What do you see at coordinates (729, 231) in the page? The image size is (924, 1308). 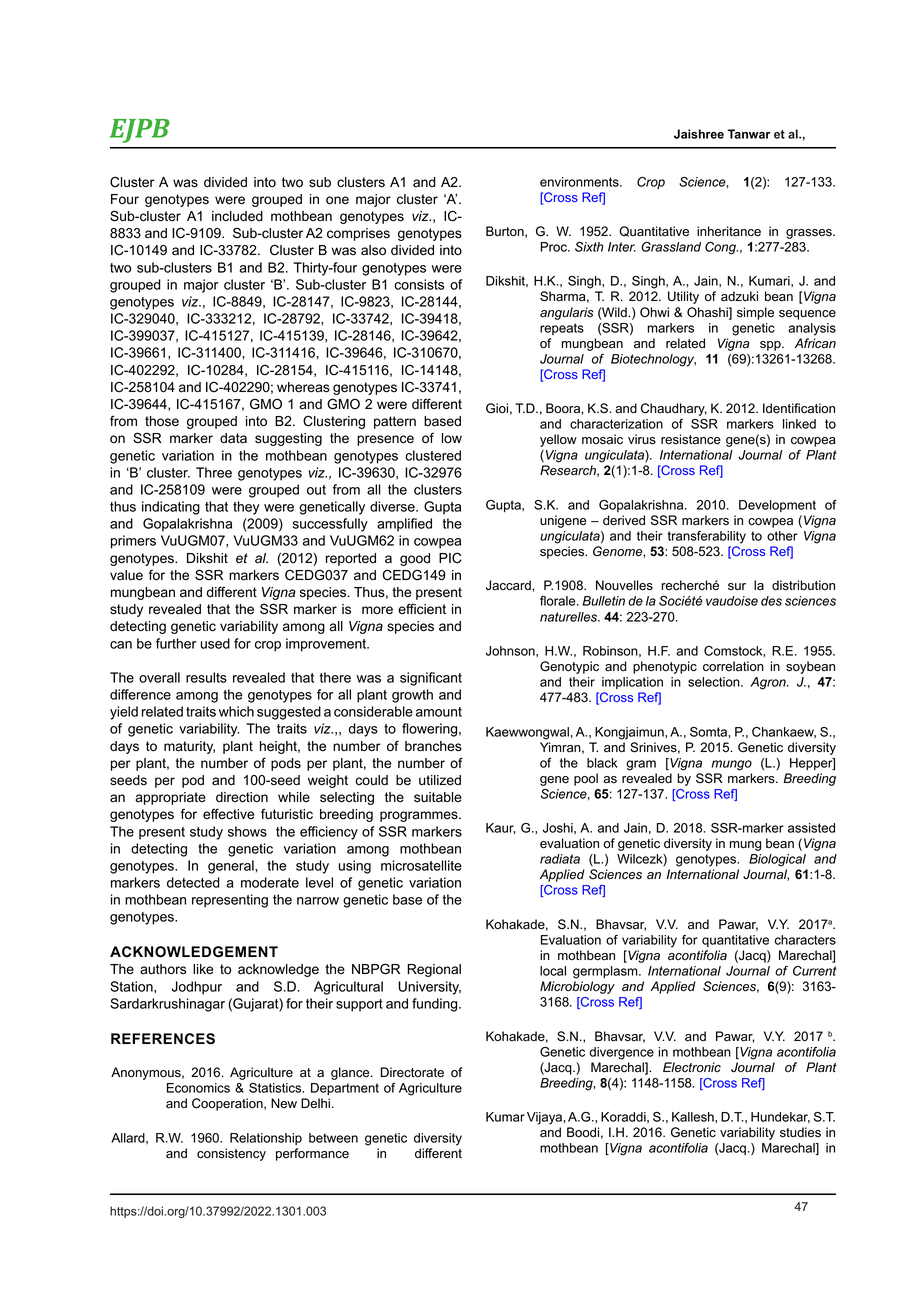 I see `inheritance` at bounding box center [729, 231].
